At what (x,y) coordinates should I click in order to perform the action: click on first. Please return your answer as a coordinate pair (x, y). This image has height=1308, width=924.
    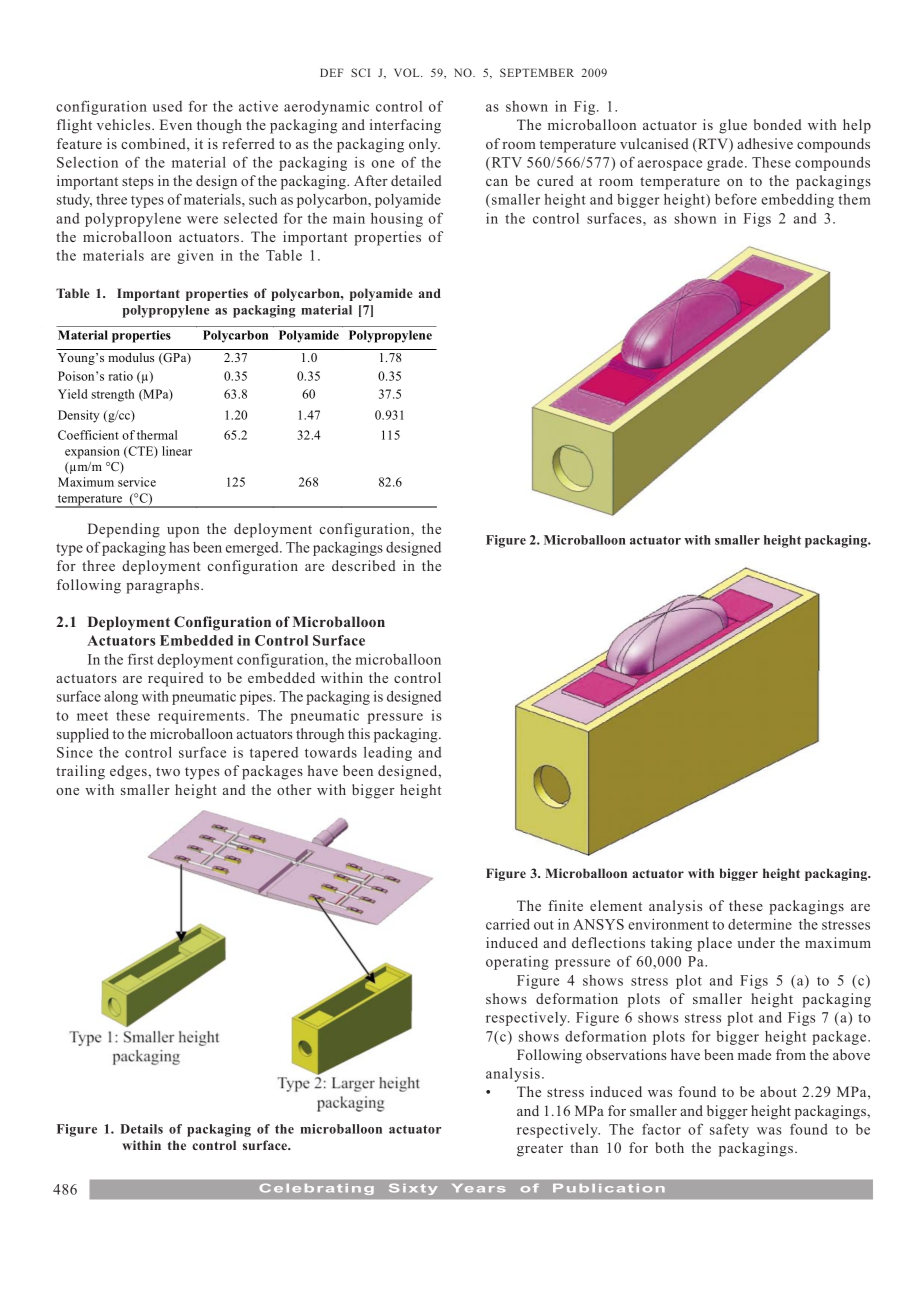
    Looking at the image, I should click on (141, 659).
